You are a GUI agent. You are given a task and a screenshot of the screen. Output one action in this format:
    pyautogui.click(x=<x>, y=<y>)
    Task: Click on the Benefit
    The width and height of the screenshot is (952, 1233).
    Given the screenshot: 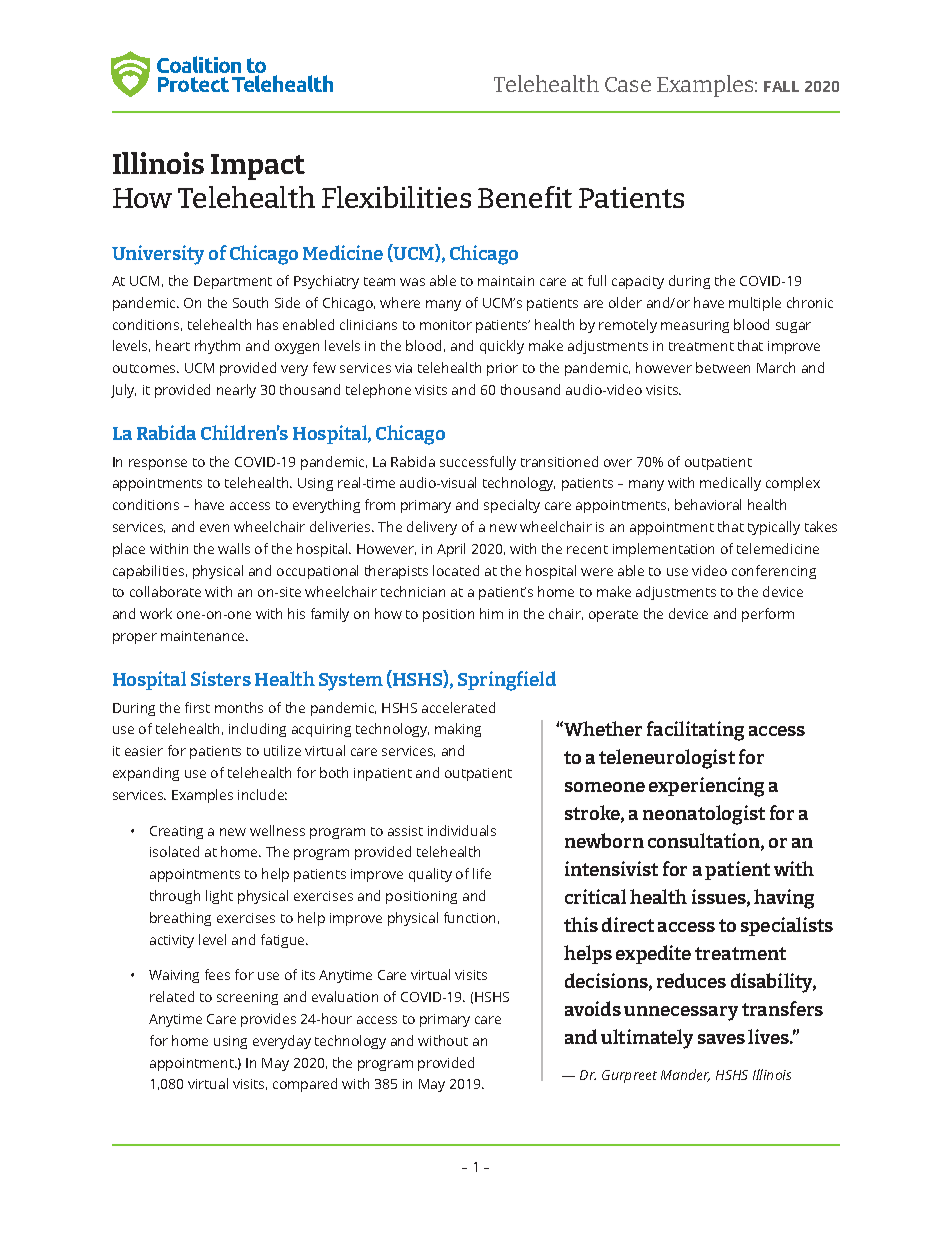 What is the action you would take?
    pyautogui.click(x=525, y=197)
